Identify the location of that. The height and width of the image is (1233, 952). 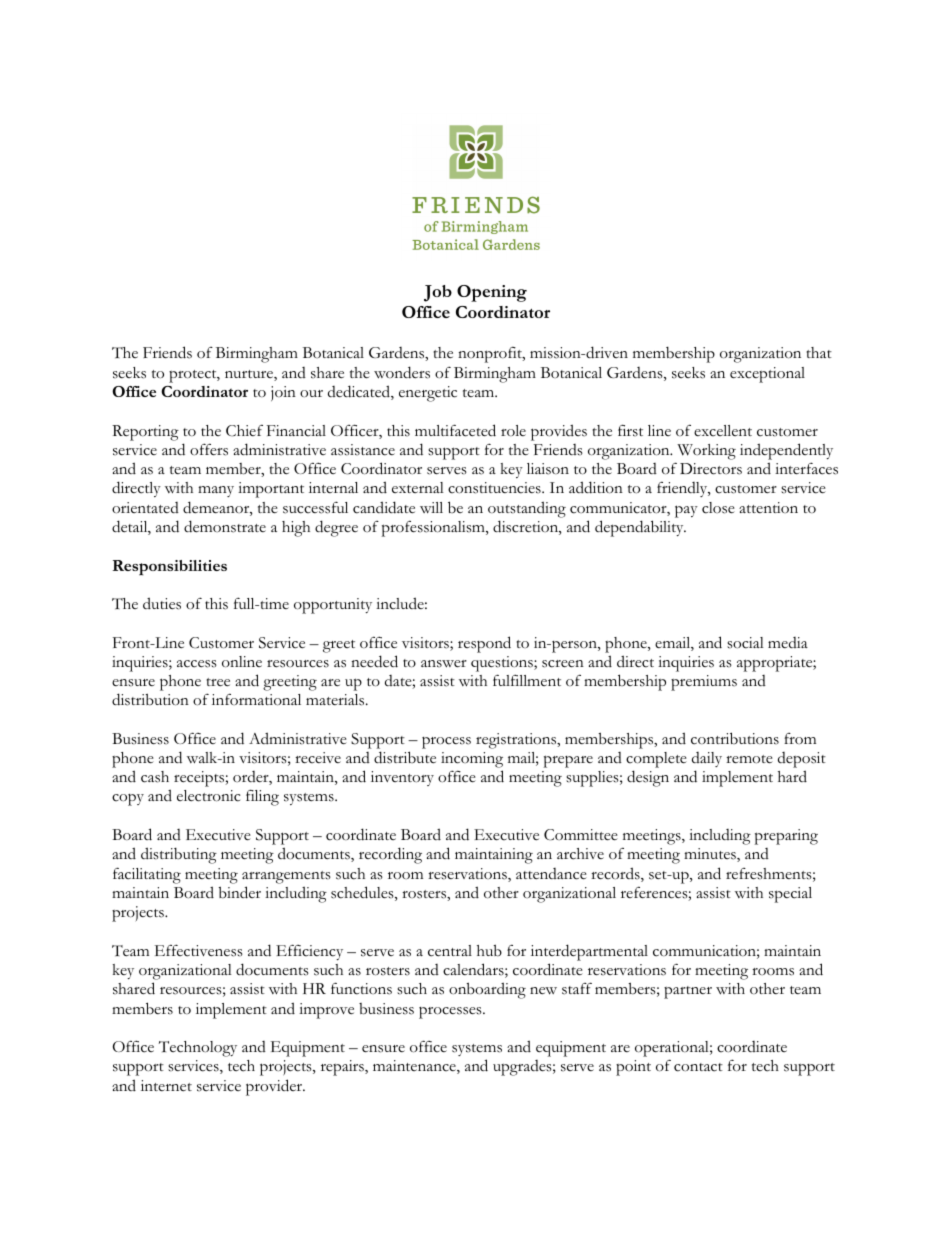
(819, 352).
